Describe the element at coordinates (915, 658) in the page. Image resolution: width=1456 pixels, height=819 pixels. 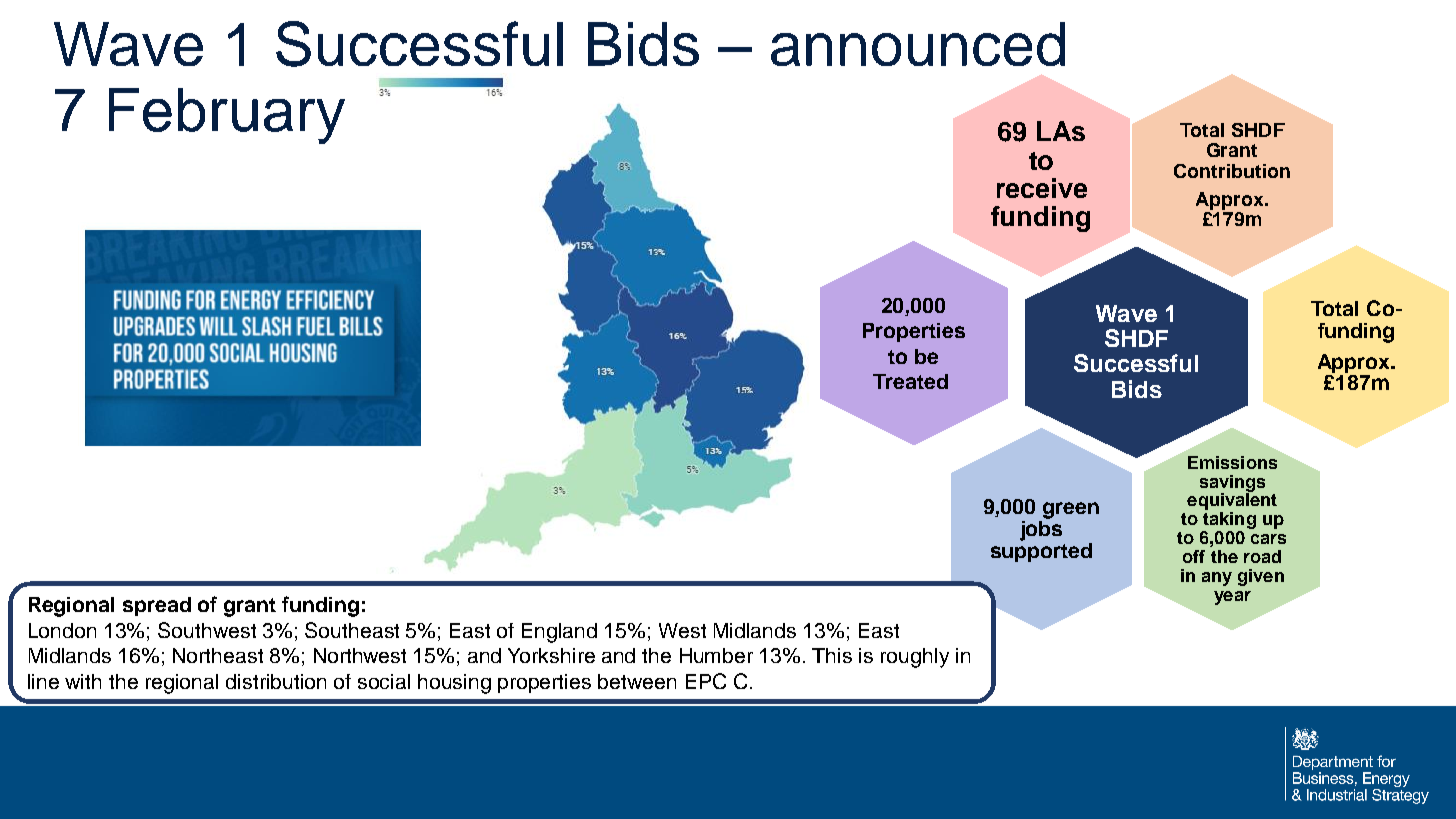
I see `roughly` at that location.
